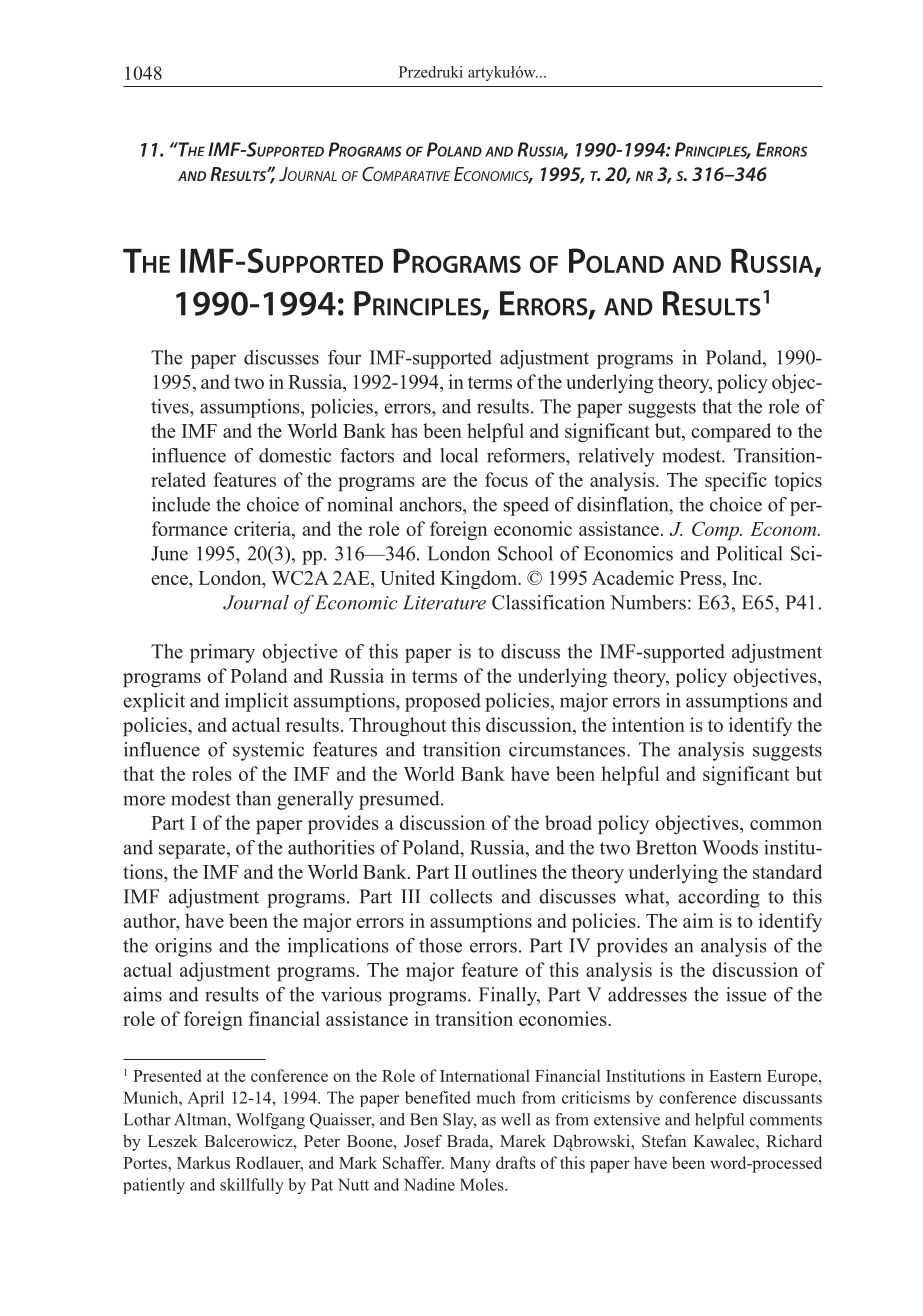 The height and width of the image is (1316, 923). What do you see at coordinates (169, 553) in the image?
I see `June` at bounding box center [169, 553].
